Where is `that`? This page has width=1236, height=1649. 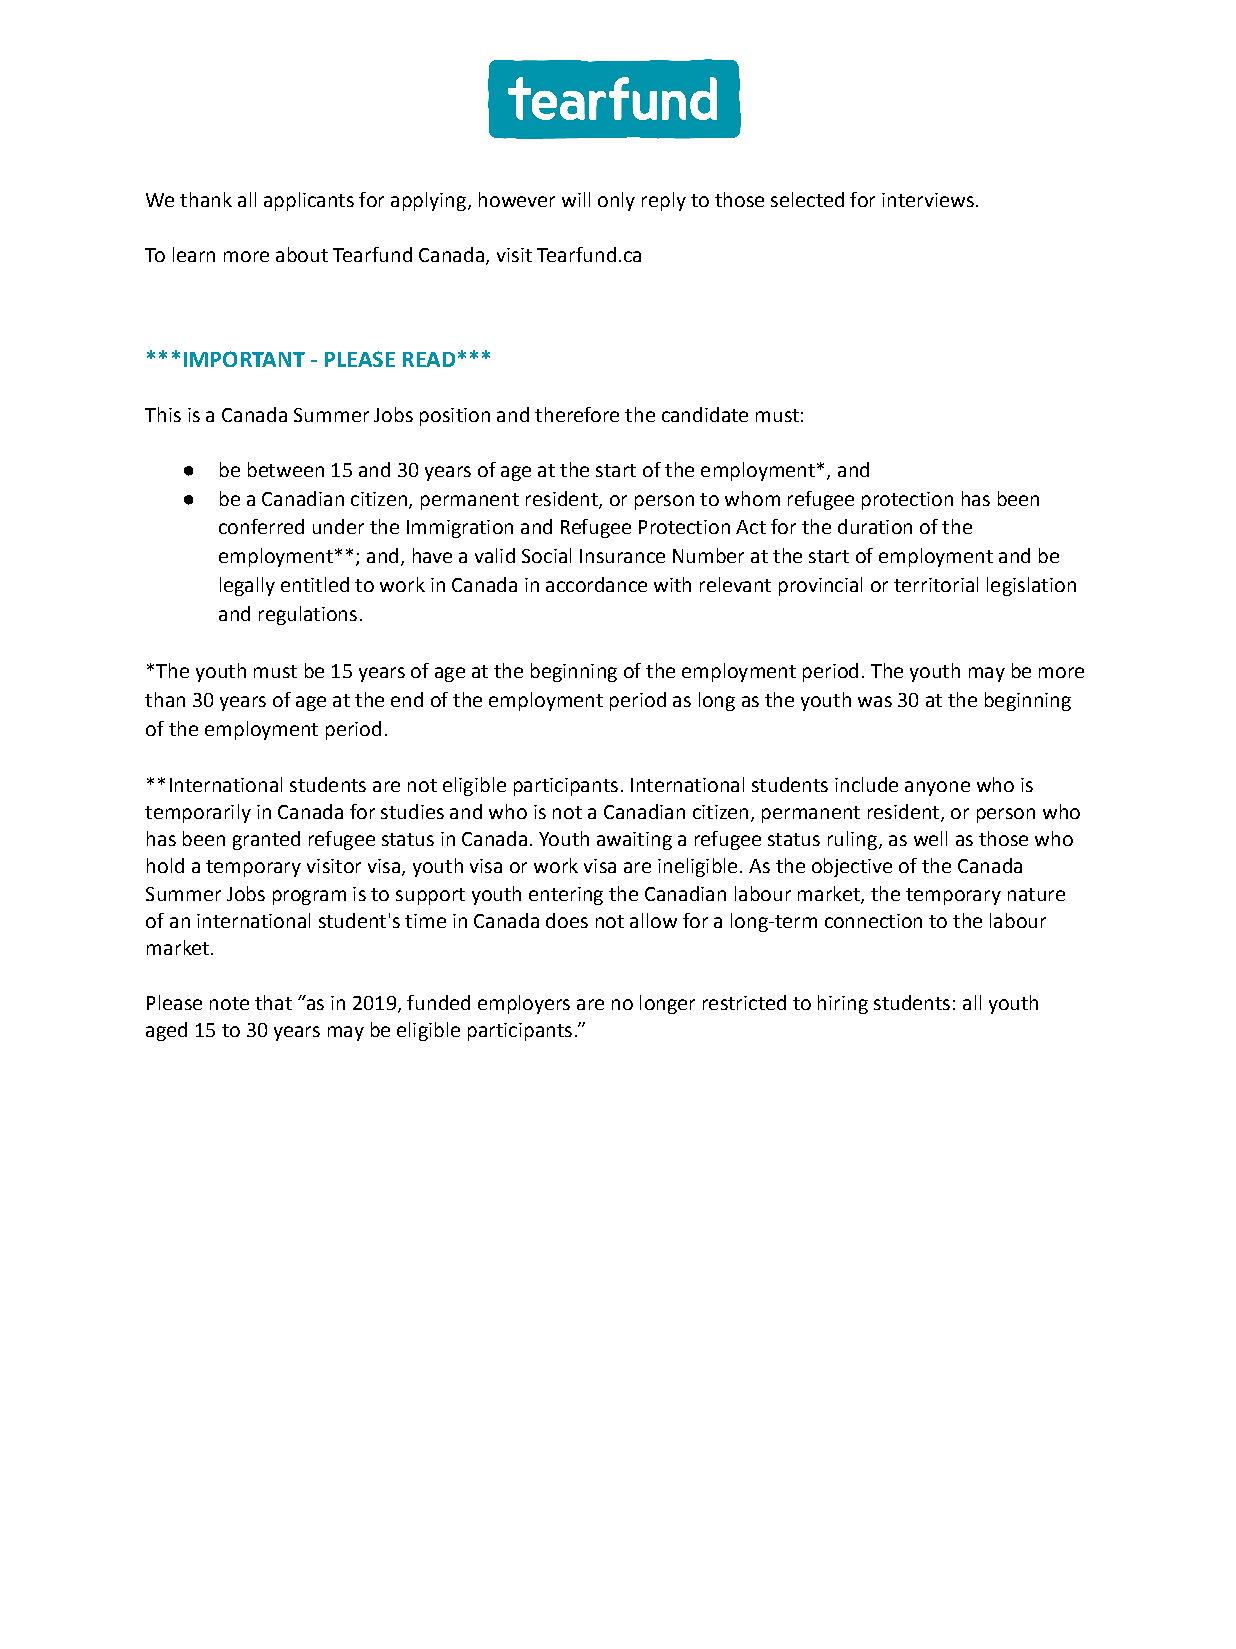 that is located at coordinates (273, 1002).
